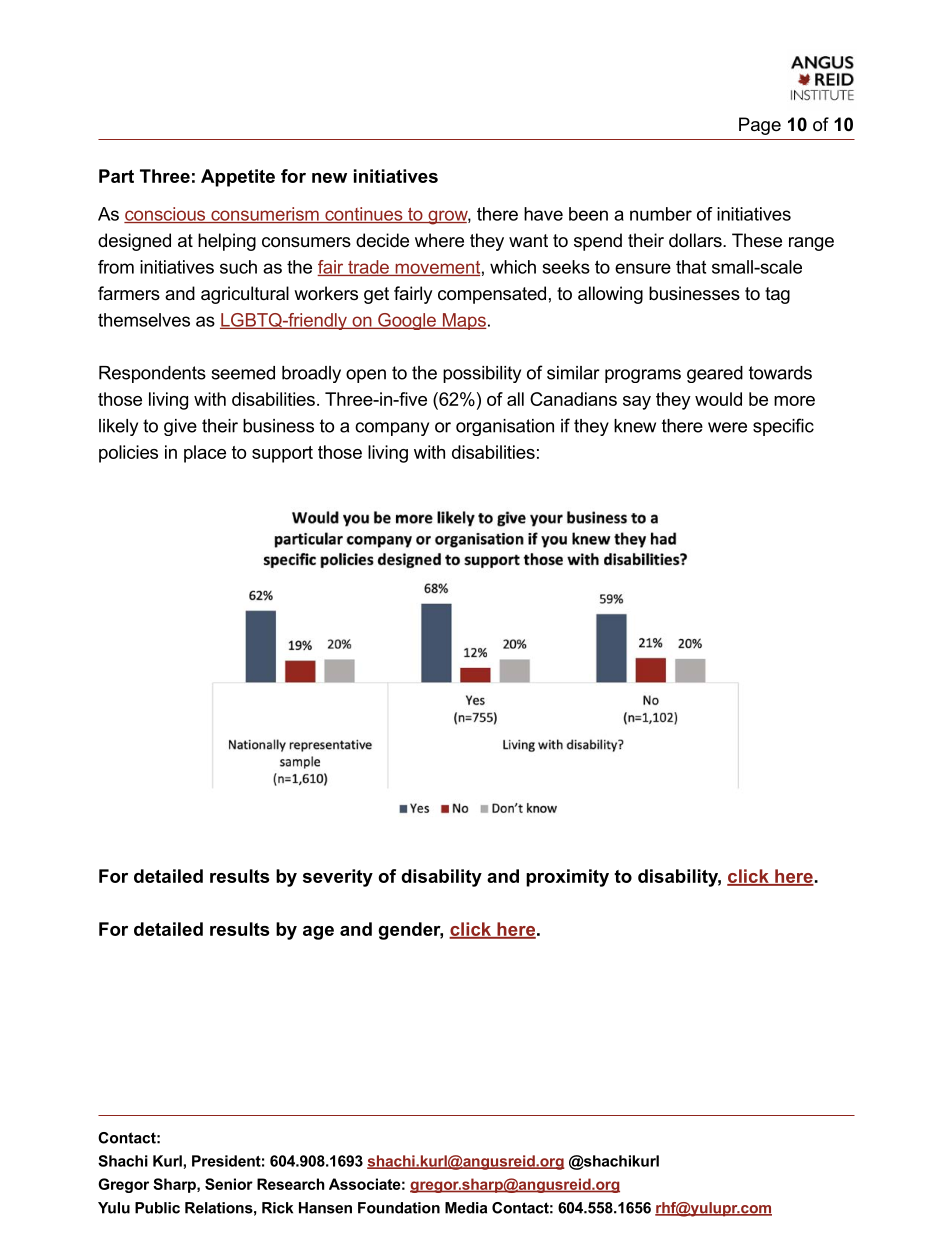 Image resolution: width=952 pixels, height=1233 pixels. What do you see at coordinates (783, 427) in the image?
I see `specific` at bounding box center [783, 427].
